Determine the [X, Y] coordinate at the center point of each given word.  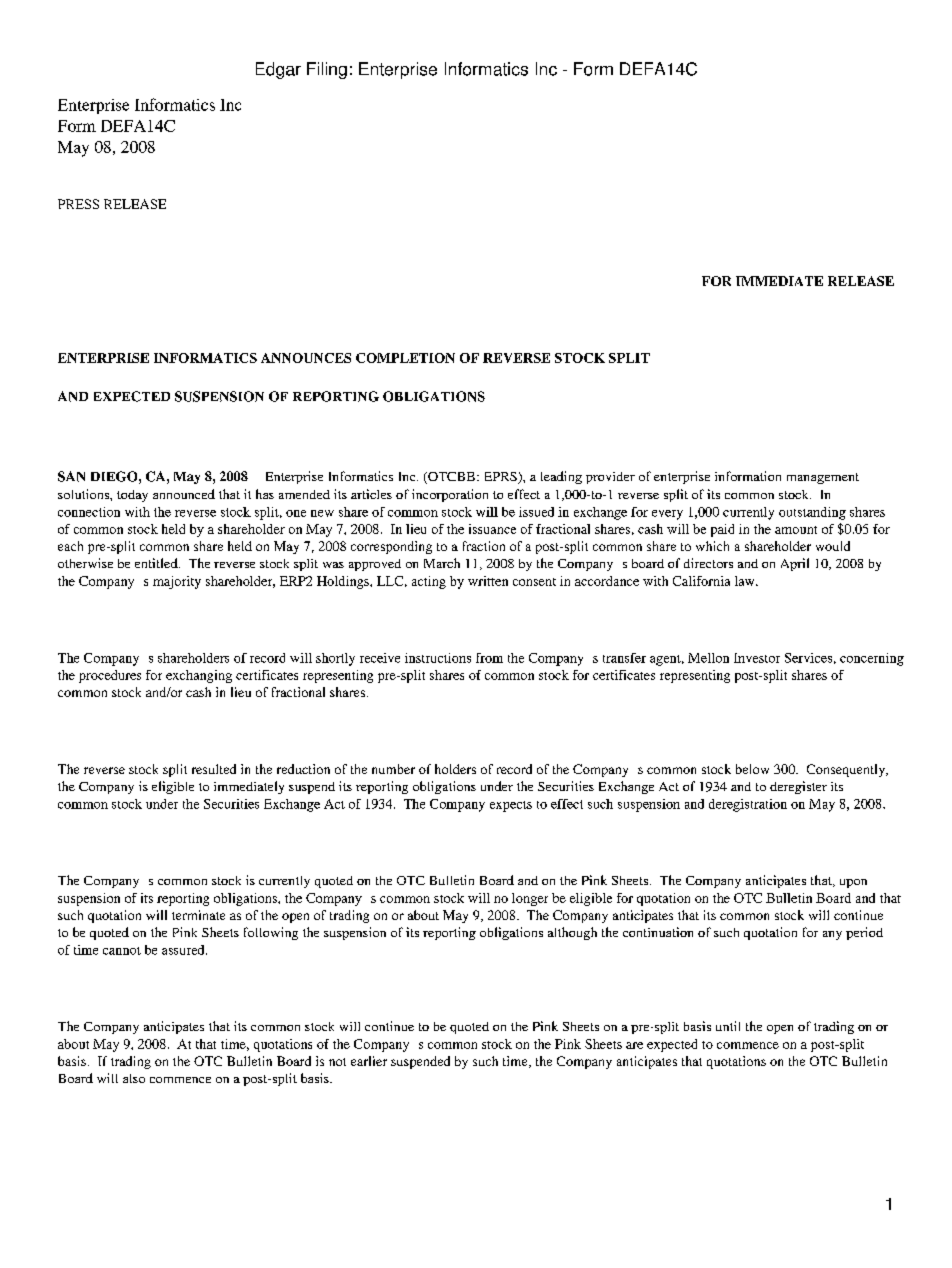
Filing [327, 70]
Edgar [278, 70]
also [134, 1078]
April [795, 564]
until [728, 1026]
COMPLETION [405, 358]
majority [177, 582]
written [488, 581]
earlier [369, 1061]
